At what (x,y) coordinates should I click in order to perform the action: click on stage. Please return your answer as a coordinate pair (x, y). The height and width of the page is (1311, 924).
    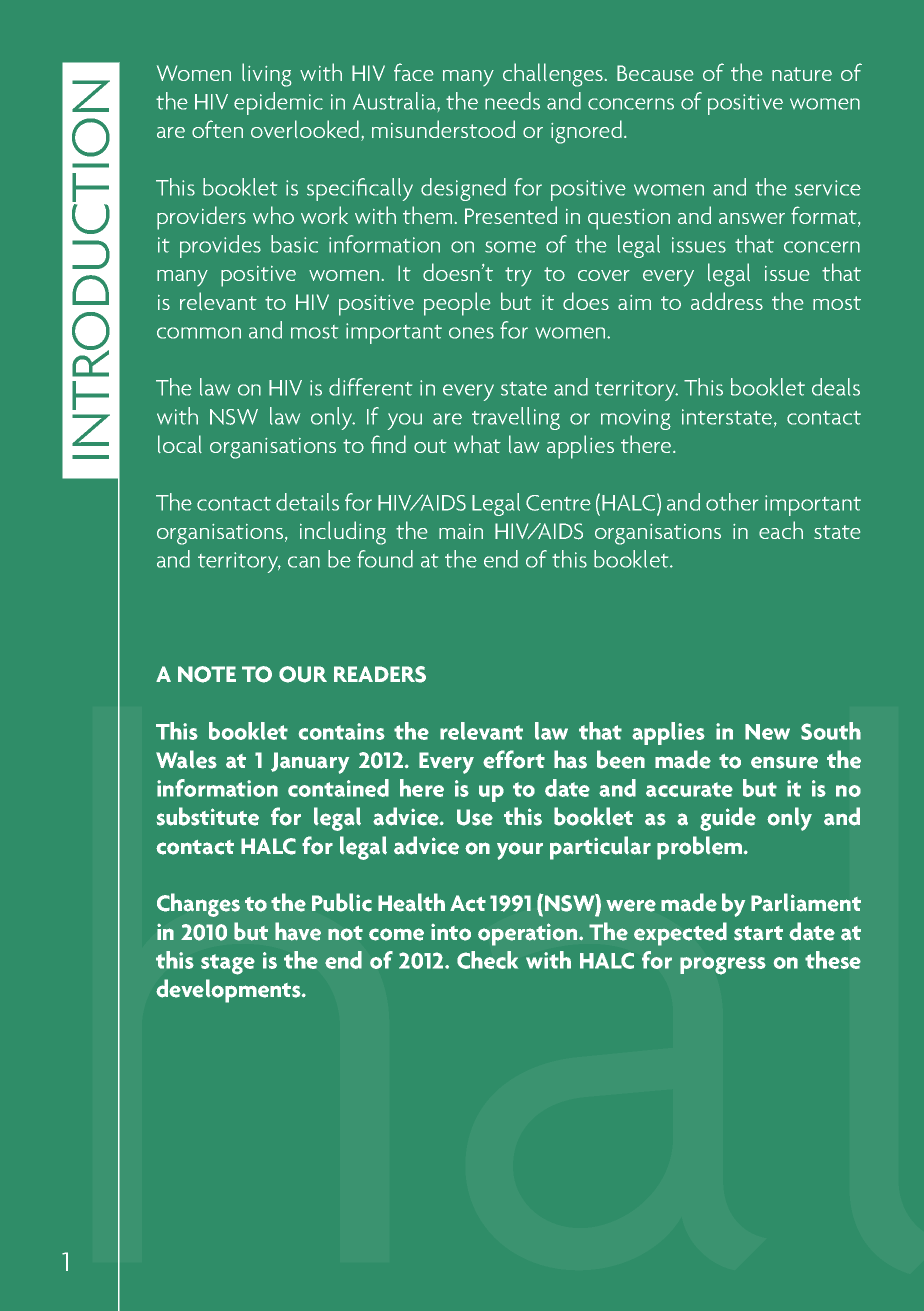
    Looking at the image, I should click on (228, 964).
